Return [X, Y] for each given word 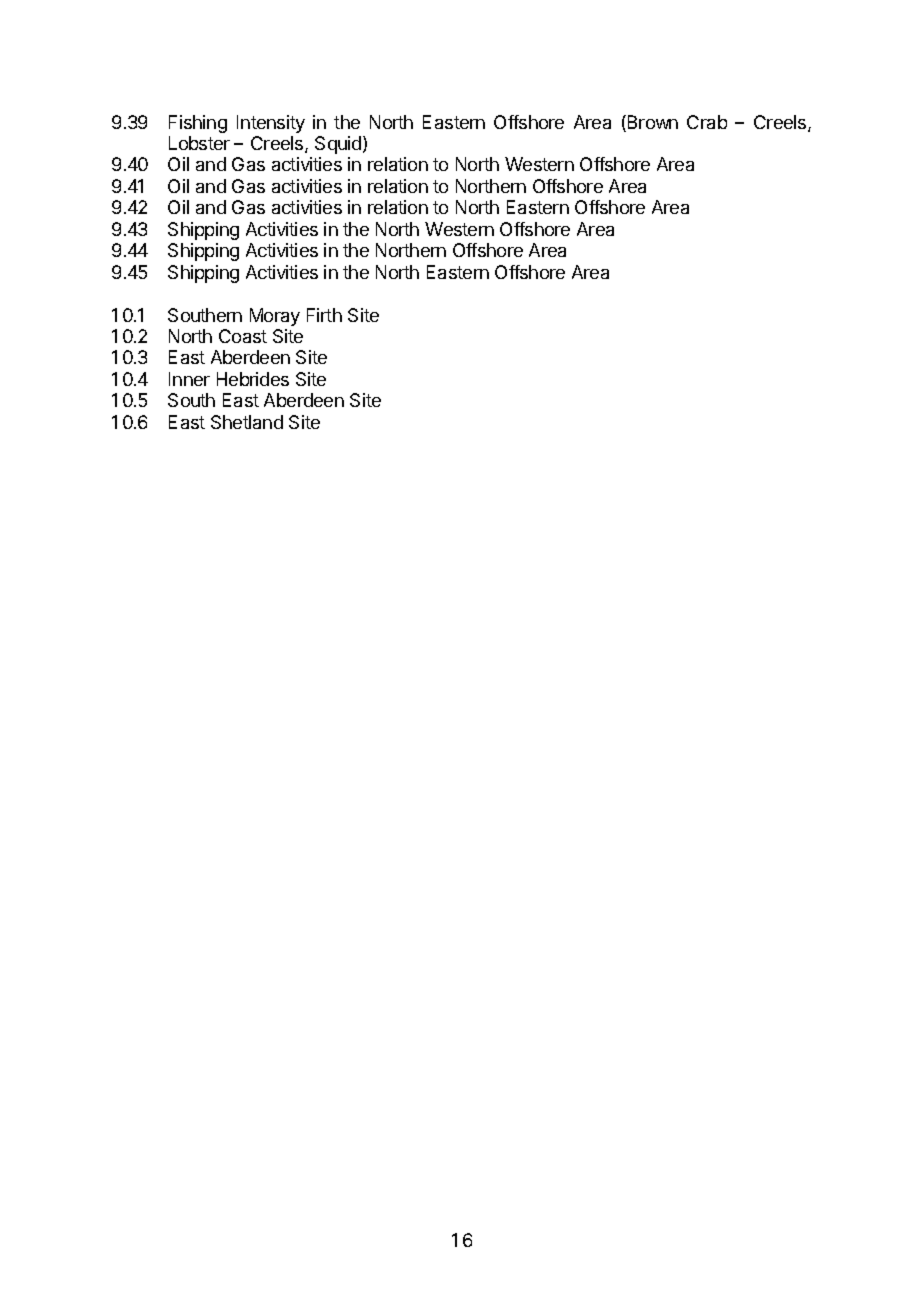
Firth [324, 315]
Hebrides [253, 379]
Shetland [247, 422]
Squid [339, 145]
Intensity [271, 124]
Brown [651, 123]
